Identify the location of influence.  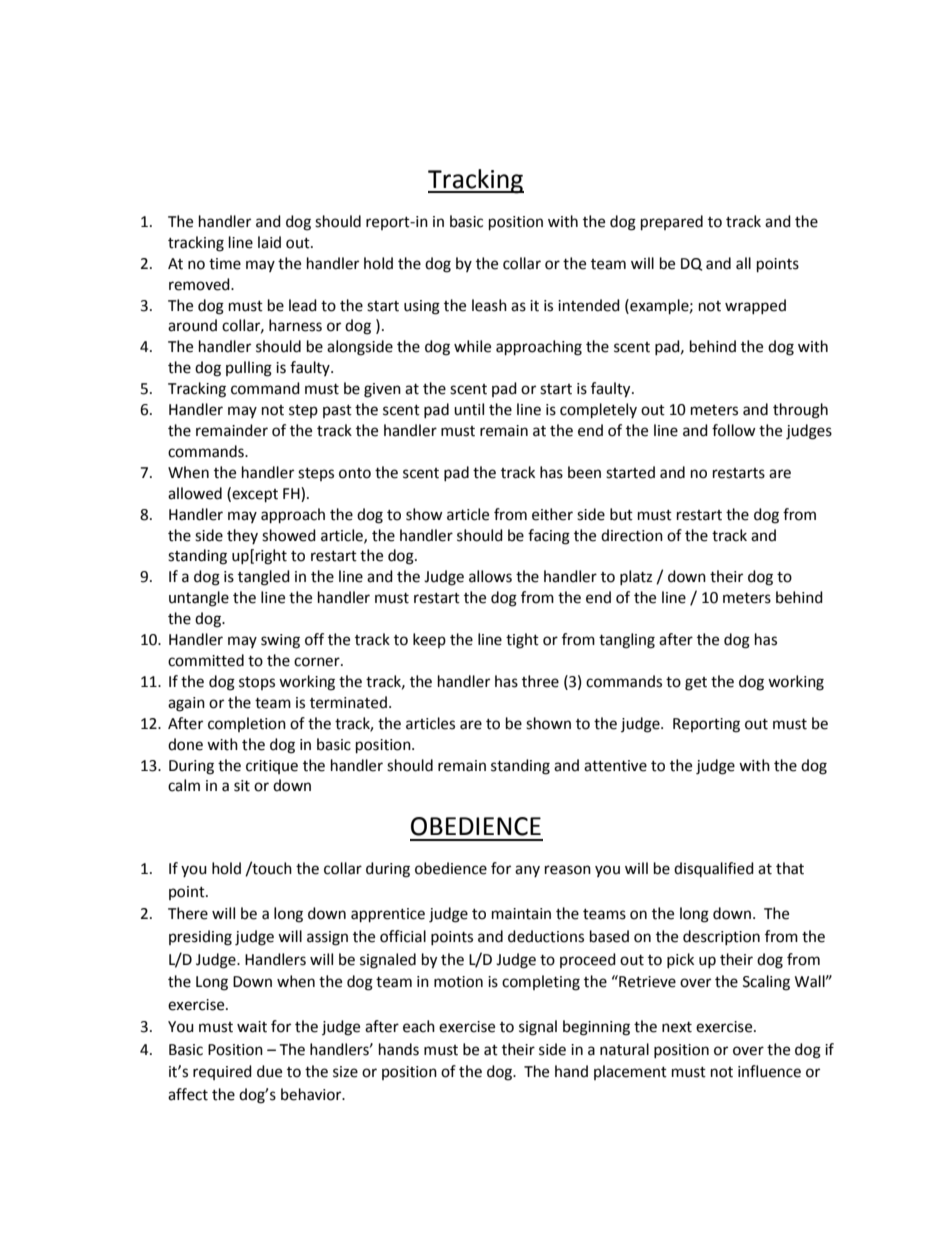
(769, 1071).
